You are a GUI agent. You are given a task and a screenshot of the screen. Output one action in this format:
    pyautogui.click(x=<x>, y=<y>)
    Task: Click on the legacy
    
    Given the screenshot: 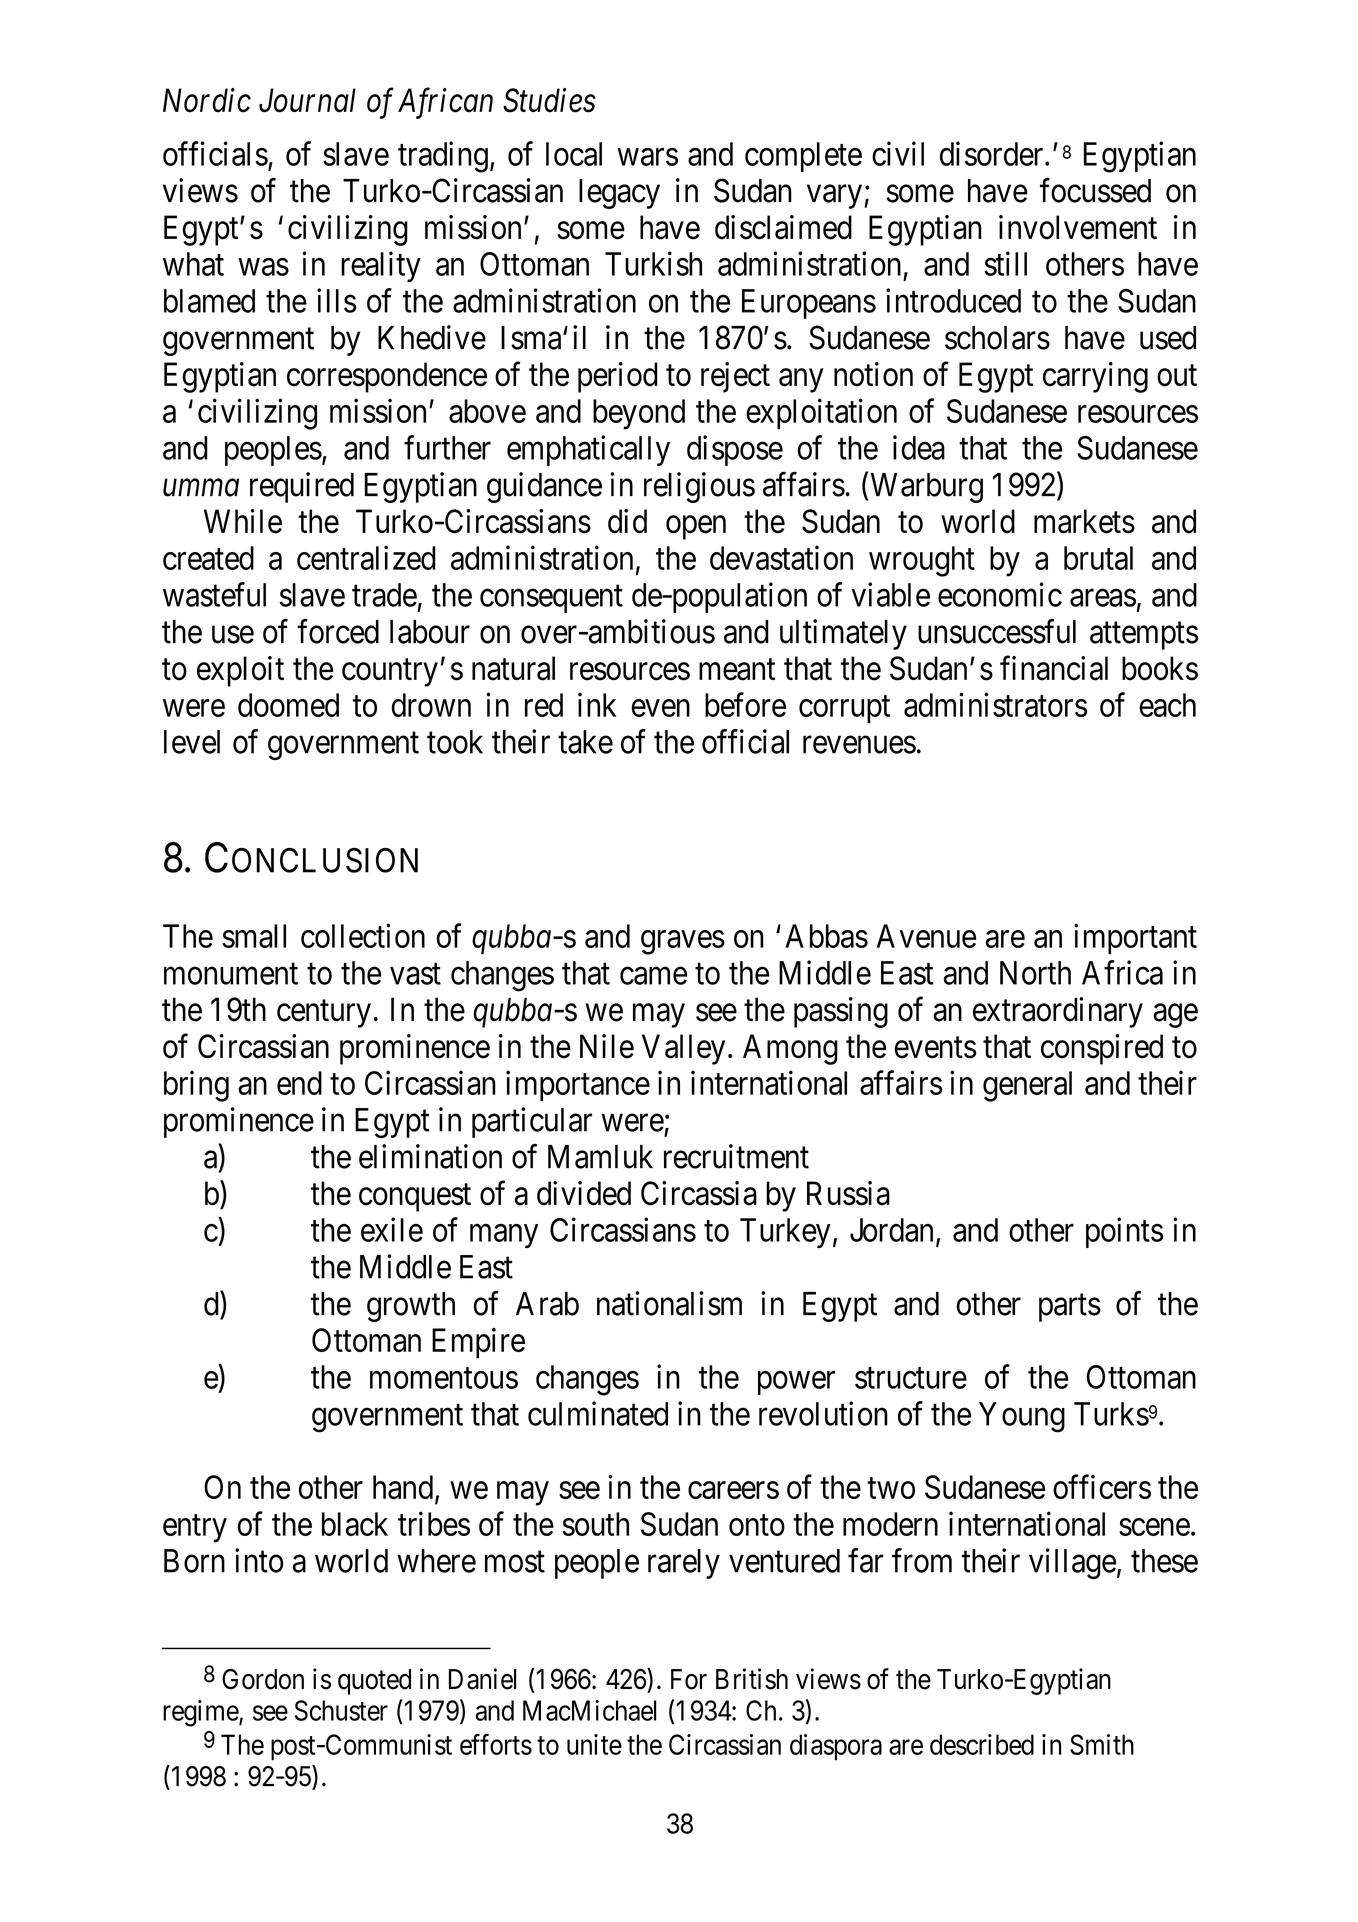 What is the action you would take?
    pyautogui.click(x=619, y=194)
